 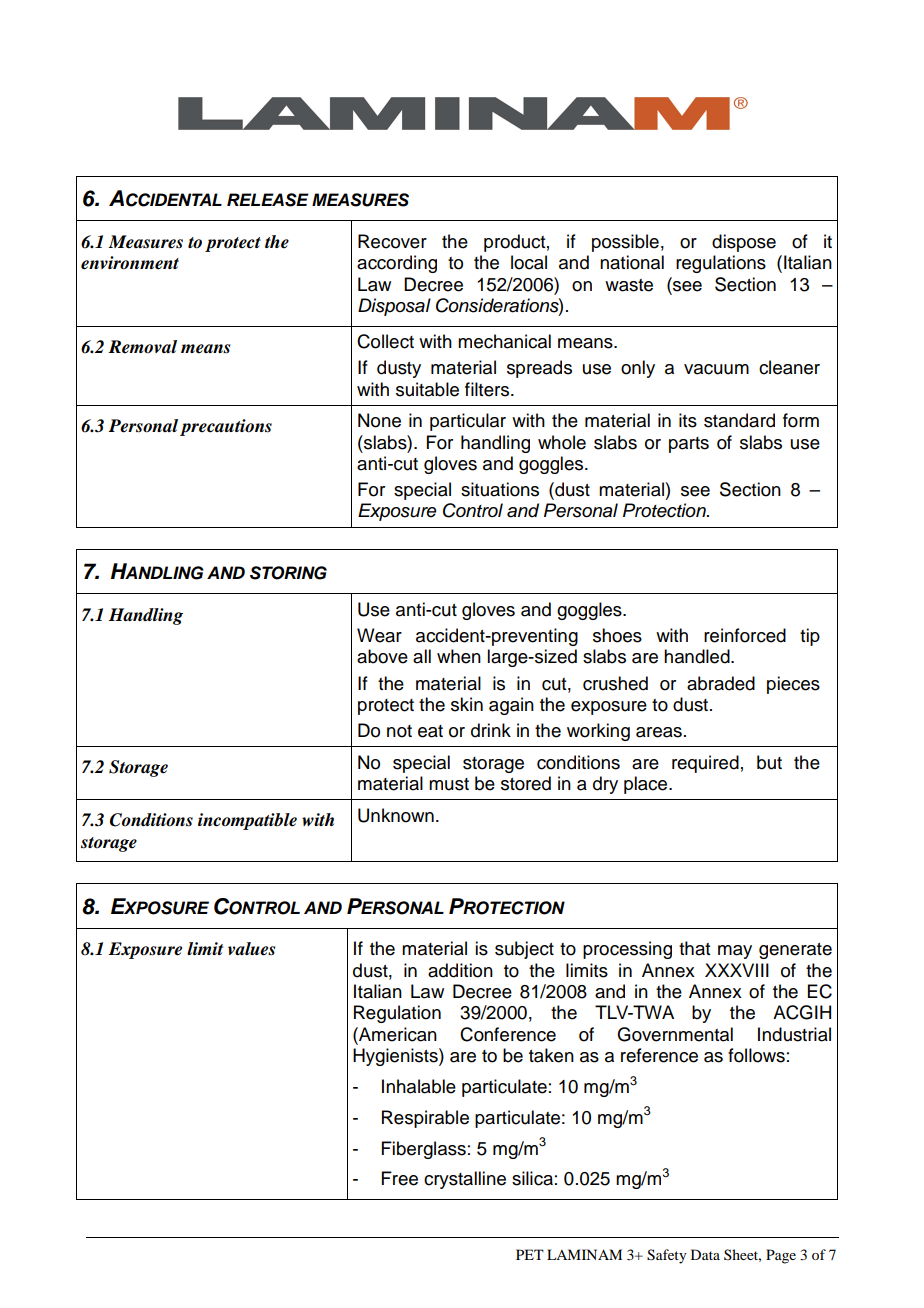 What do you see at coordinates (400, 1178) in the screenshot?
I see `Free` at bounding box center [400, 1178].
